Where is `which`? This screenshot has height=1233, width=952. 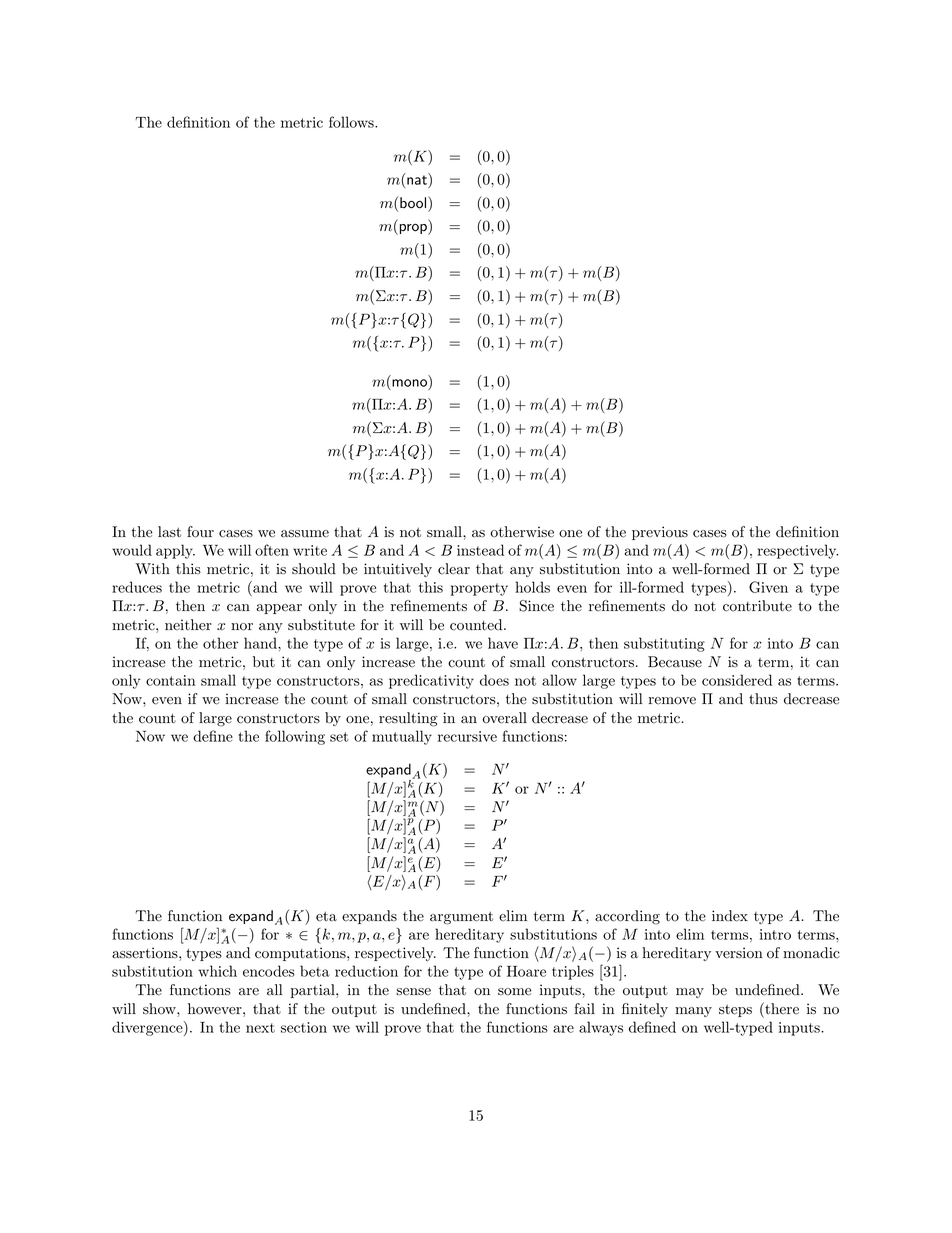
which is located at coordinates (218, 971).
